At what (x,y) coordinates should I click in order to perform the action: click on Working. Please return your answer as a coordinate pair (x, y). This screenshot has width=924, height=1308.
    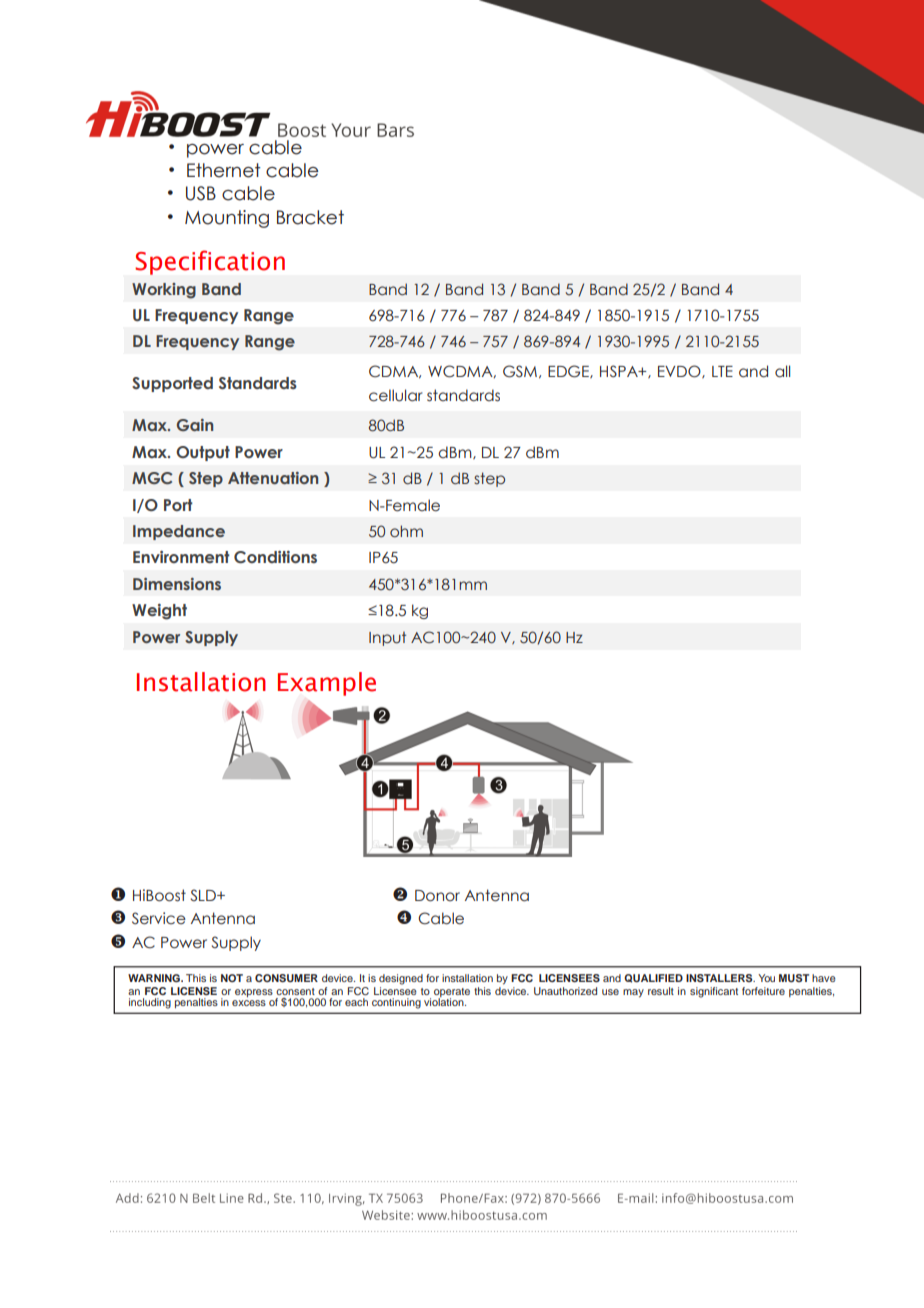
    Looking at the image, I should click on (164, 291).
